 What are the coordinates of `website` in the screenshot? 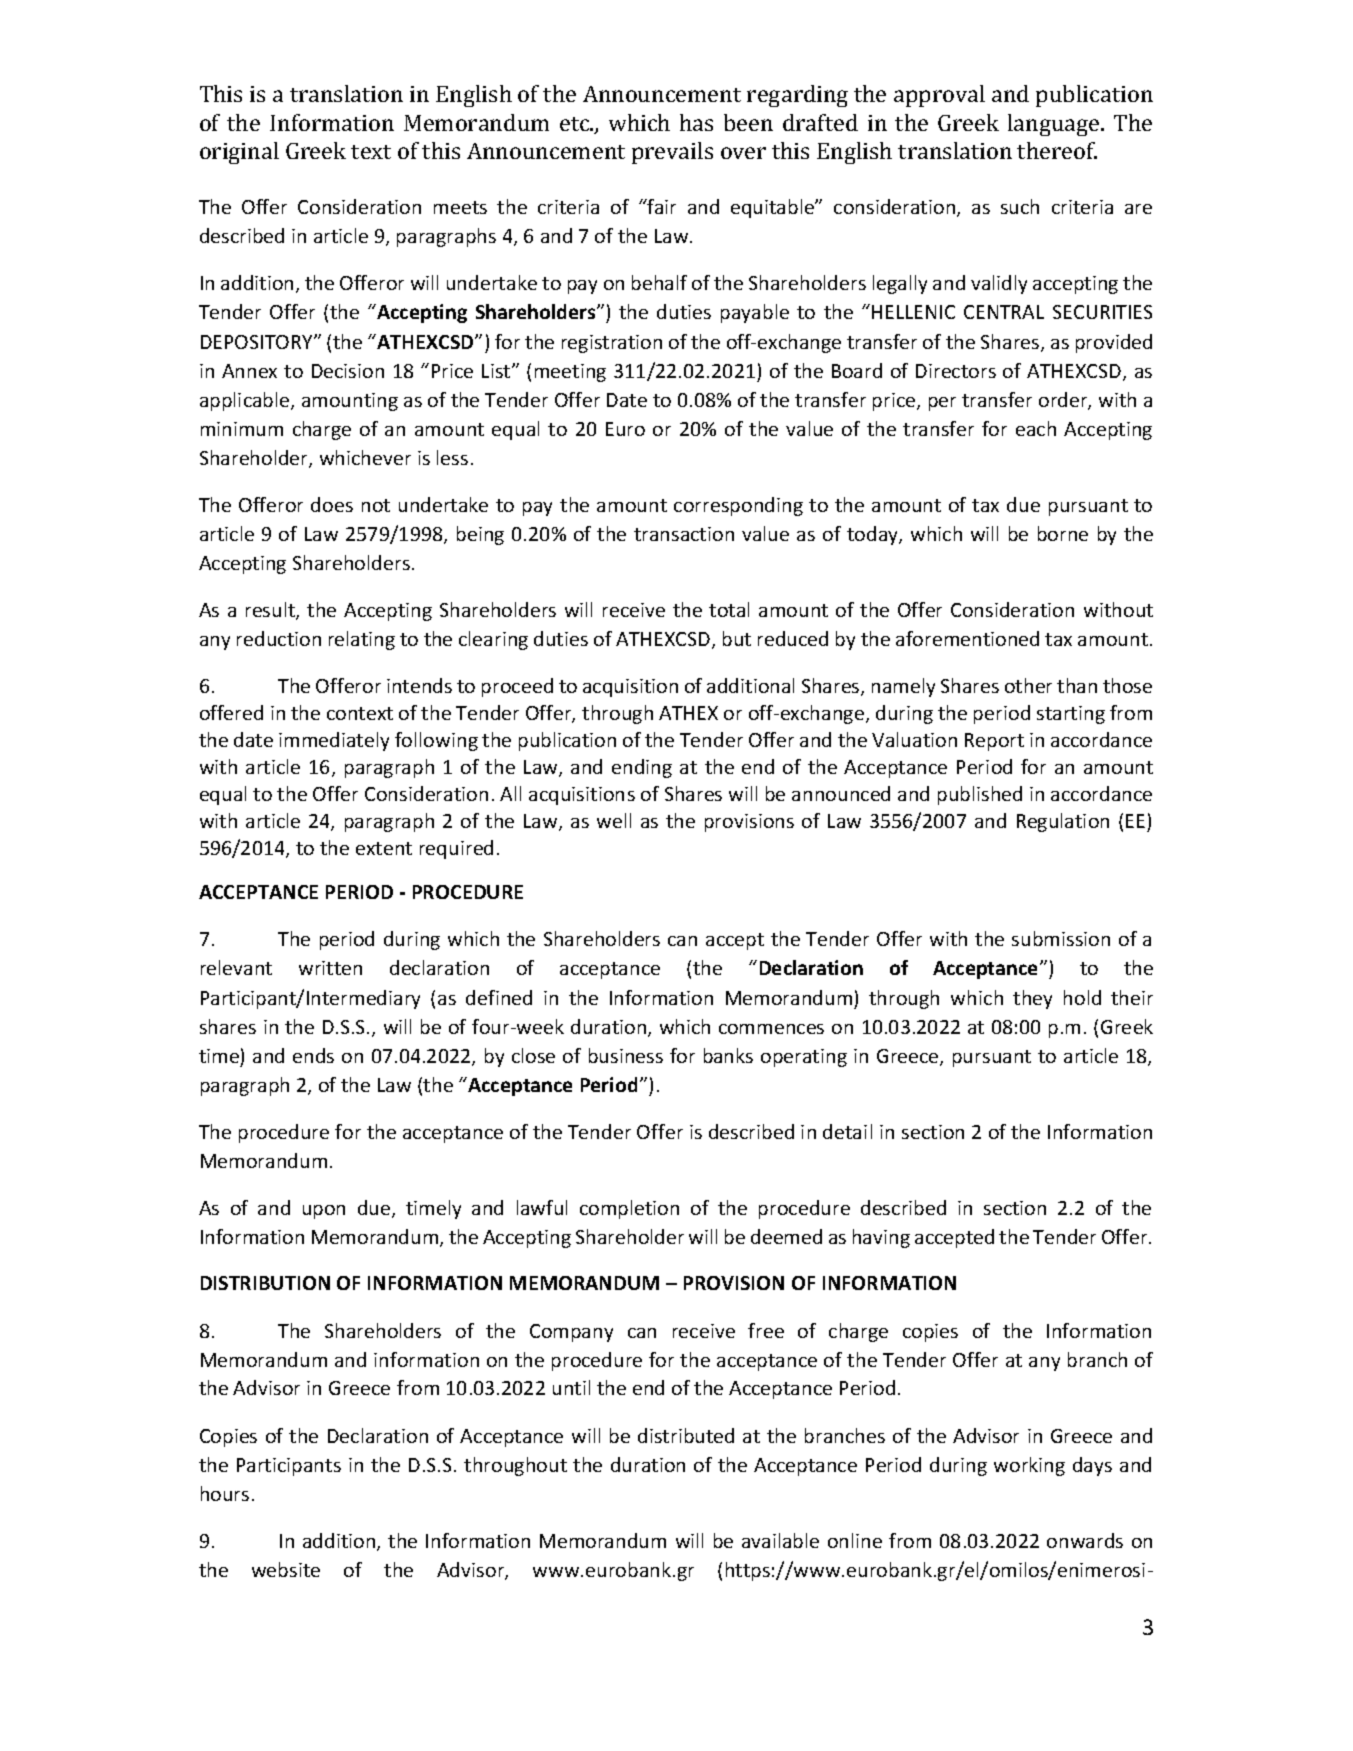 It's located at (286, 1569).
